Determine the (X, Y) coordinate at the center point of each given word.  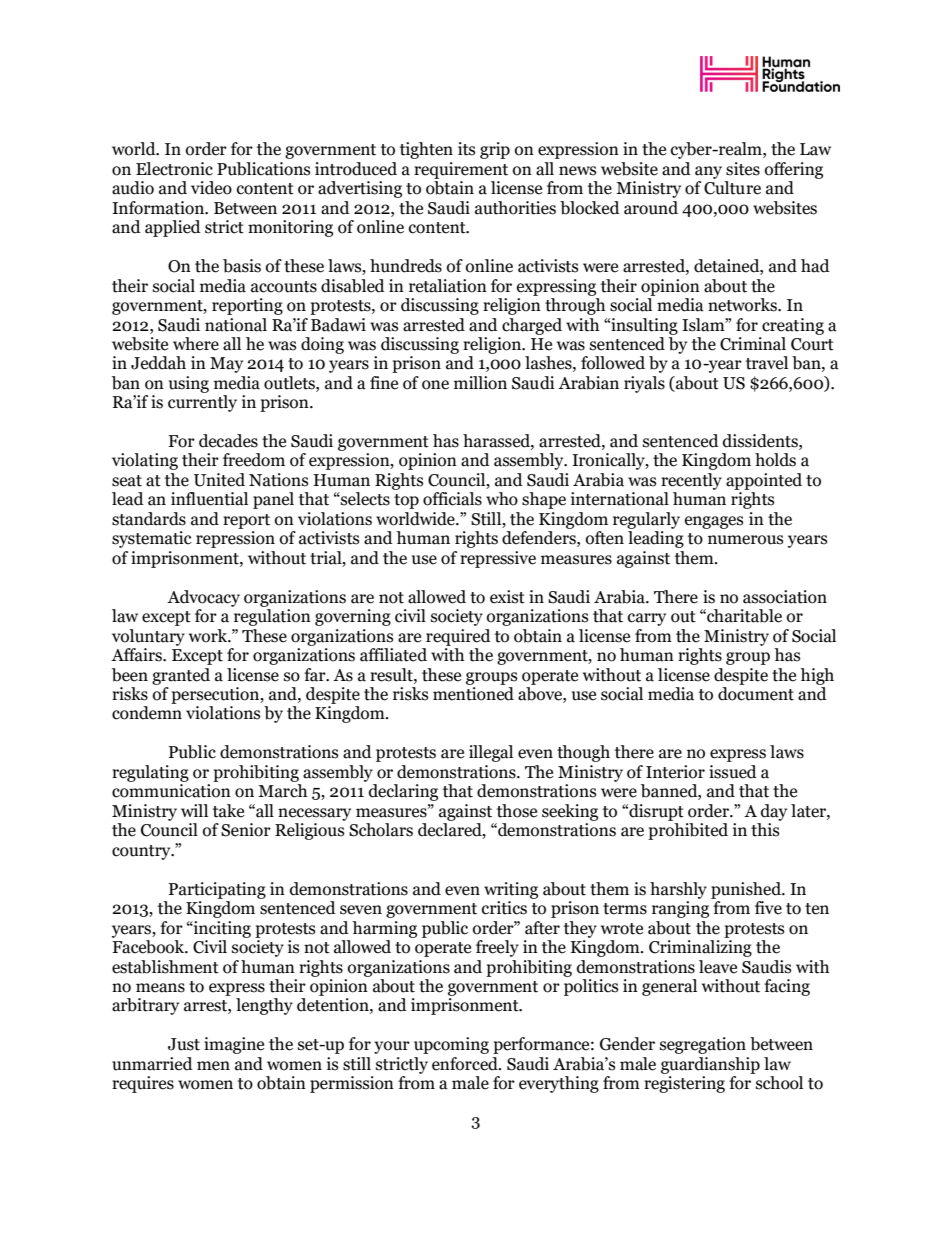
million (480, 383)
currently (202, 402)
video (211, 188)
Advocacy (203, 598)
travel (767, 363)
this (765, 830)
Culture (732, 188)
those (517, 811)
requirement (461, 170)
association (785, 597)
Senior (246, 830)
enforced (466, 1064)
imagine (234, 1045)
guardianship (710, 1065)
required (458, 637)
